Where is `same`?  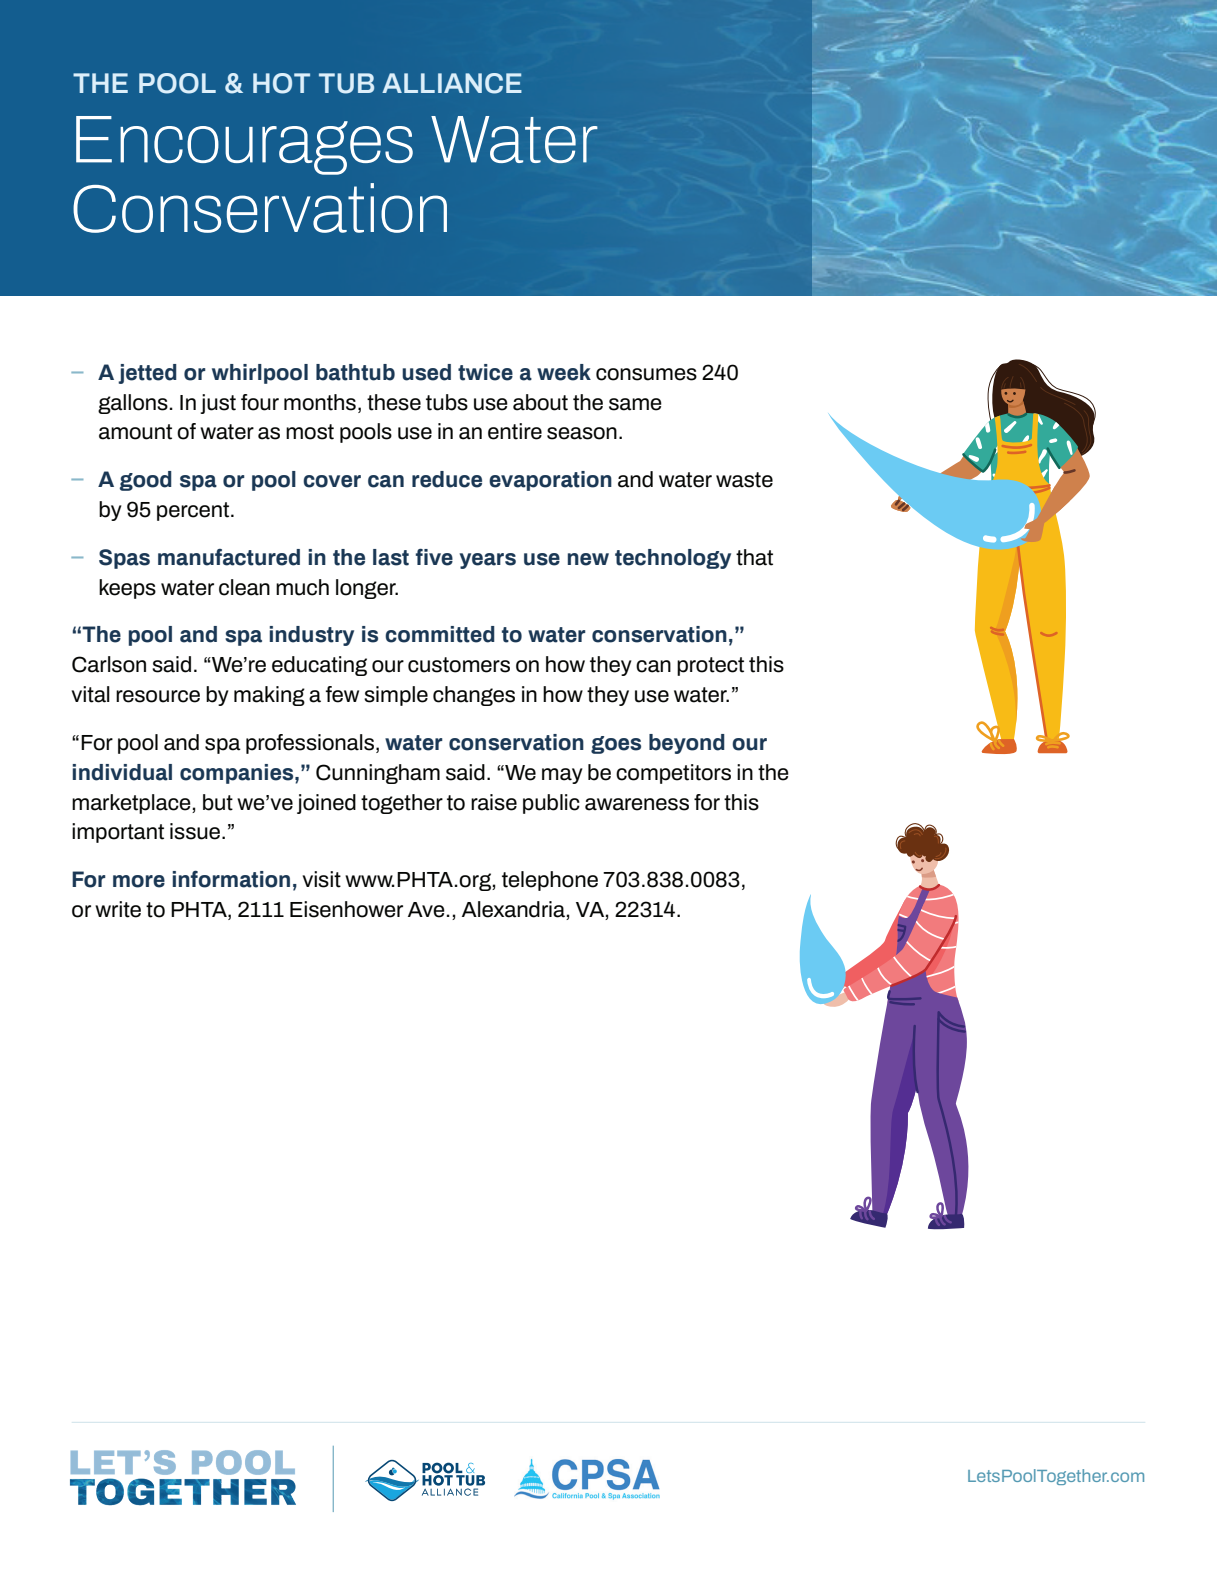
same is located at coordinates (635, 404).
